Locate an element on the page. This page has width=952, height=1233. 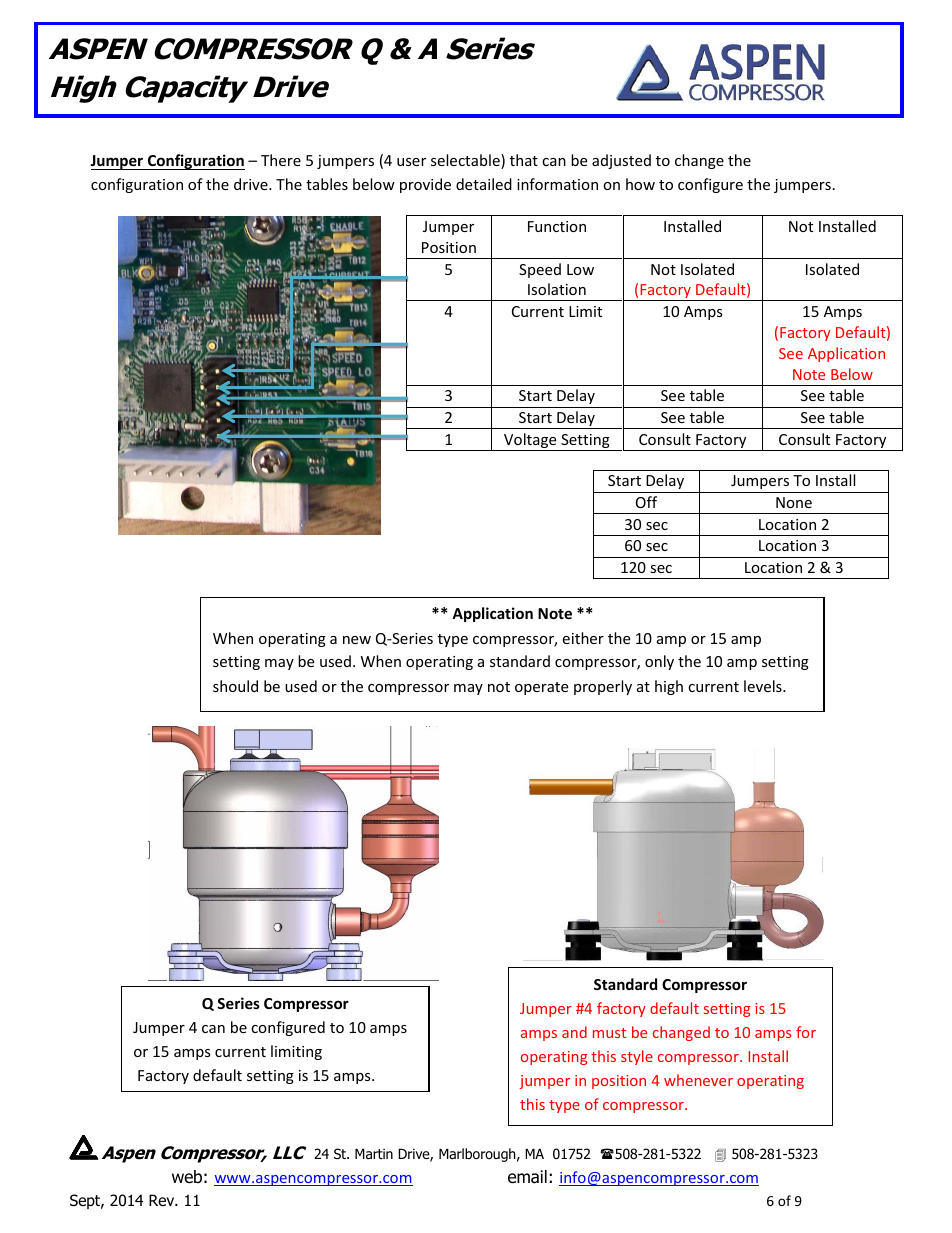
style is located at coordinates (637, 1057).
